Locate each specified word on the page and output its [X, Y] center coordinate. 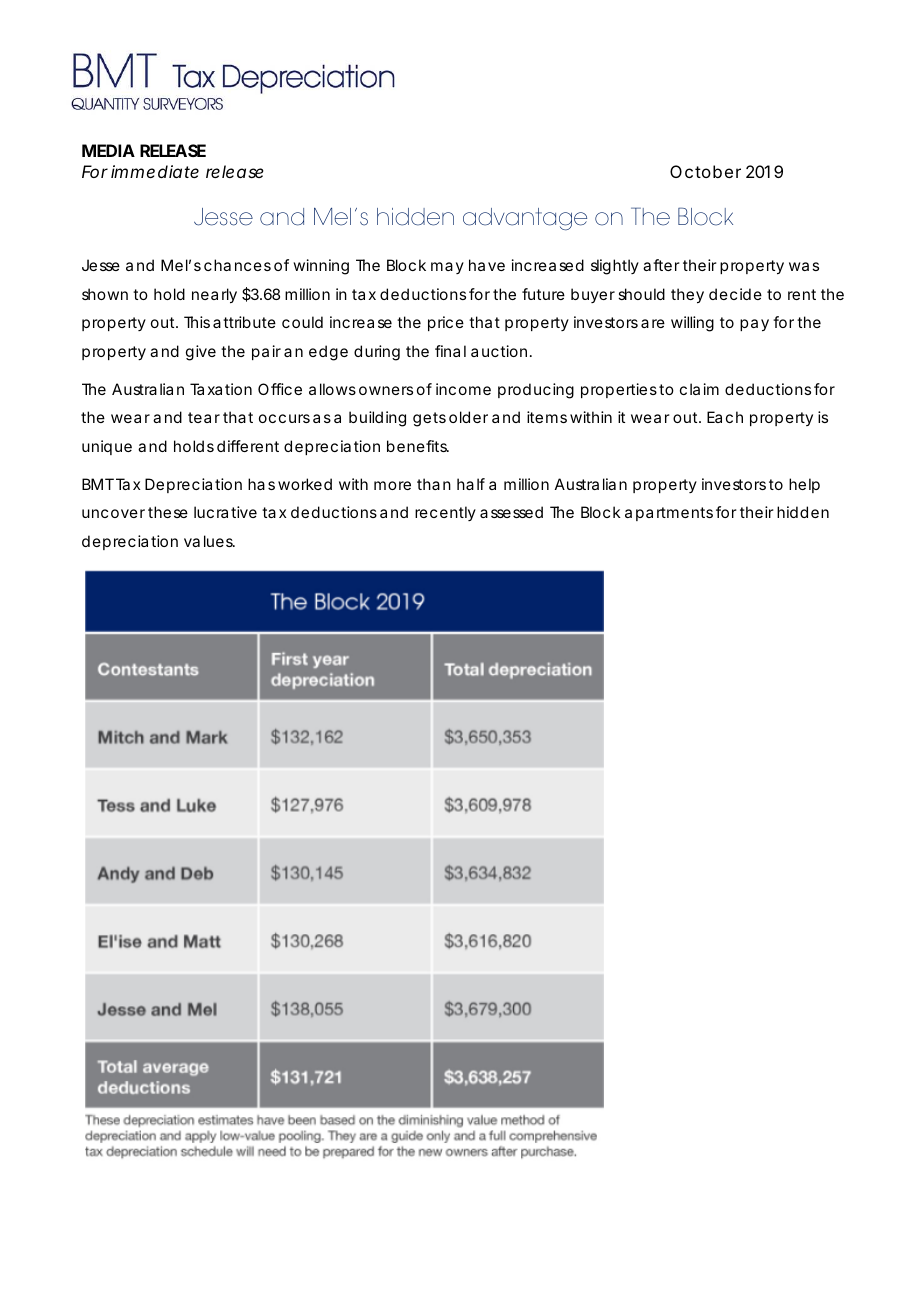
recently [445, 513]
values [209, 541]
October [705, 171]
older [468, 417]
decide [735, 294]
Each [725, 417]
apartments [669, 514]
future [543, 294]
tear [204, 417]
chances [237, 265]
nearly [214, 296]
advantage [525, 219]
